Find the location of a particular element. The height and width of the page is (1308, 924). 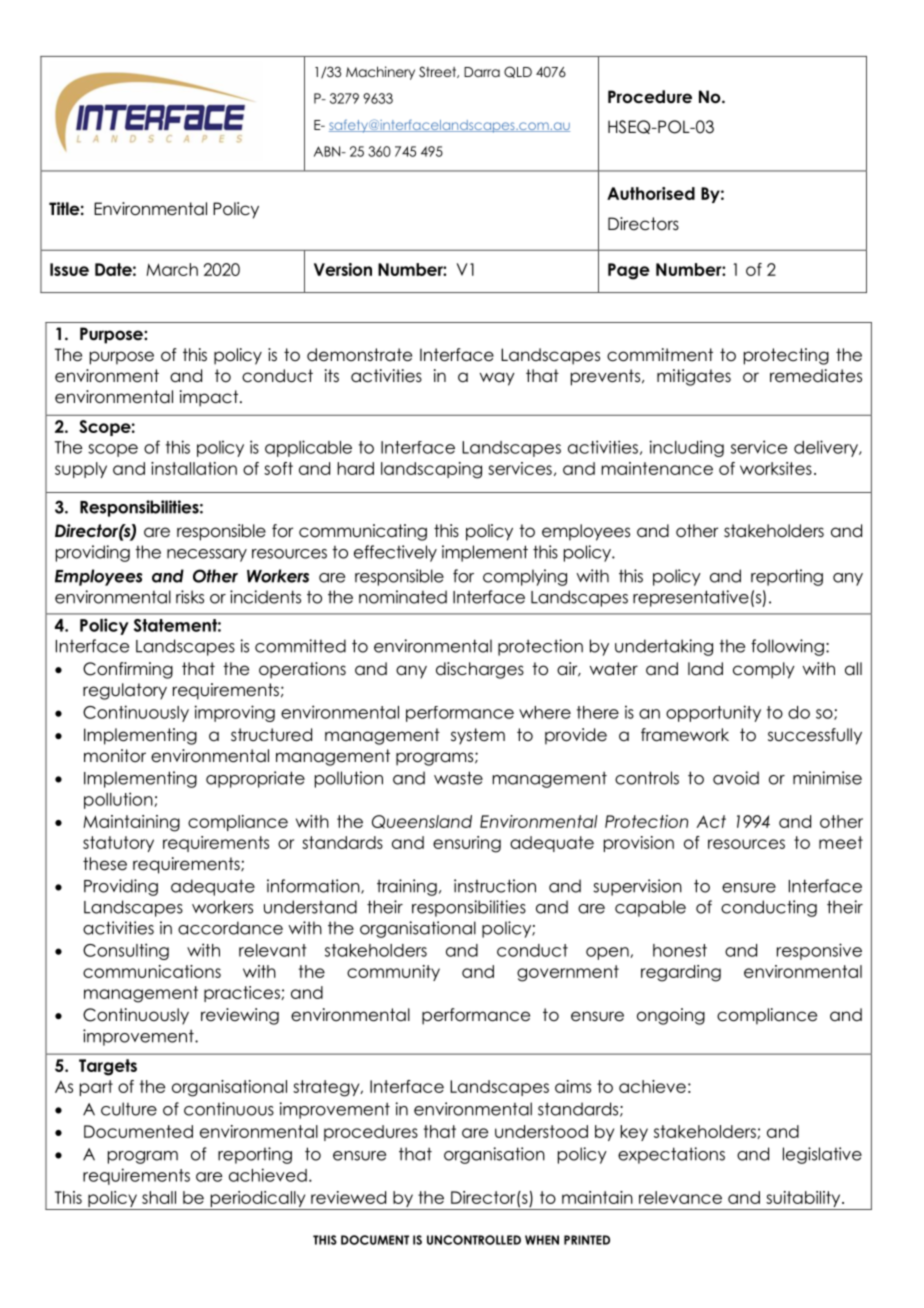

March is located at coordinates (172, 269).
